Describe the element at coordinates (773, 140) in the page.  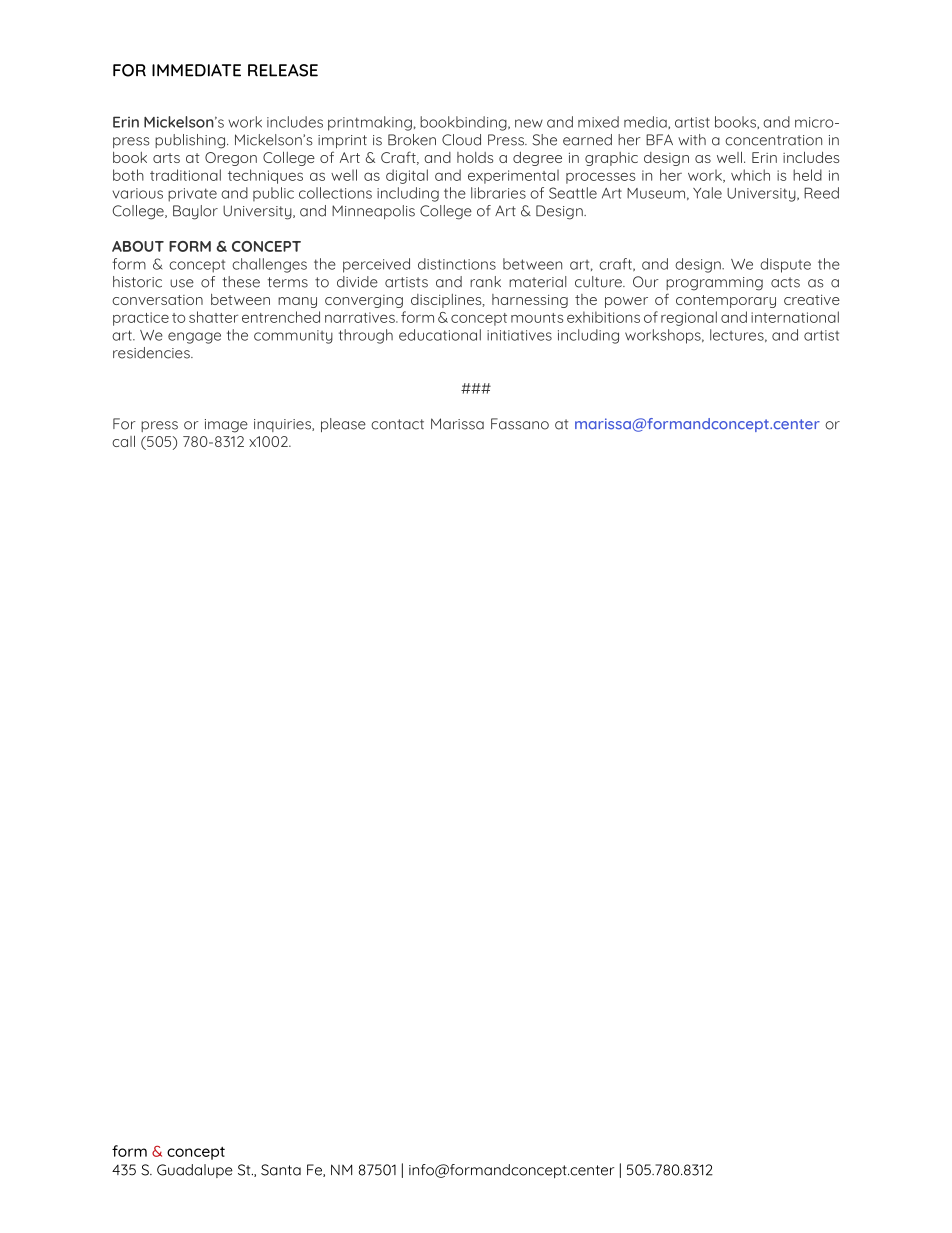
I see `concentration` at that location.
